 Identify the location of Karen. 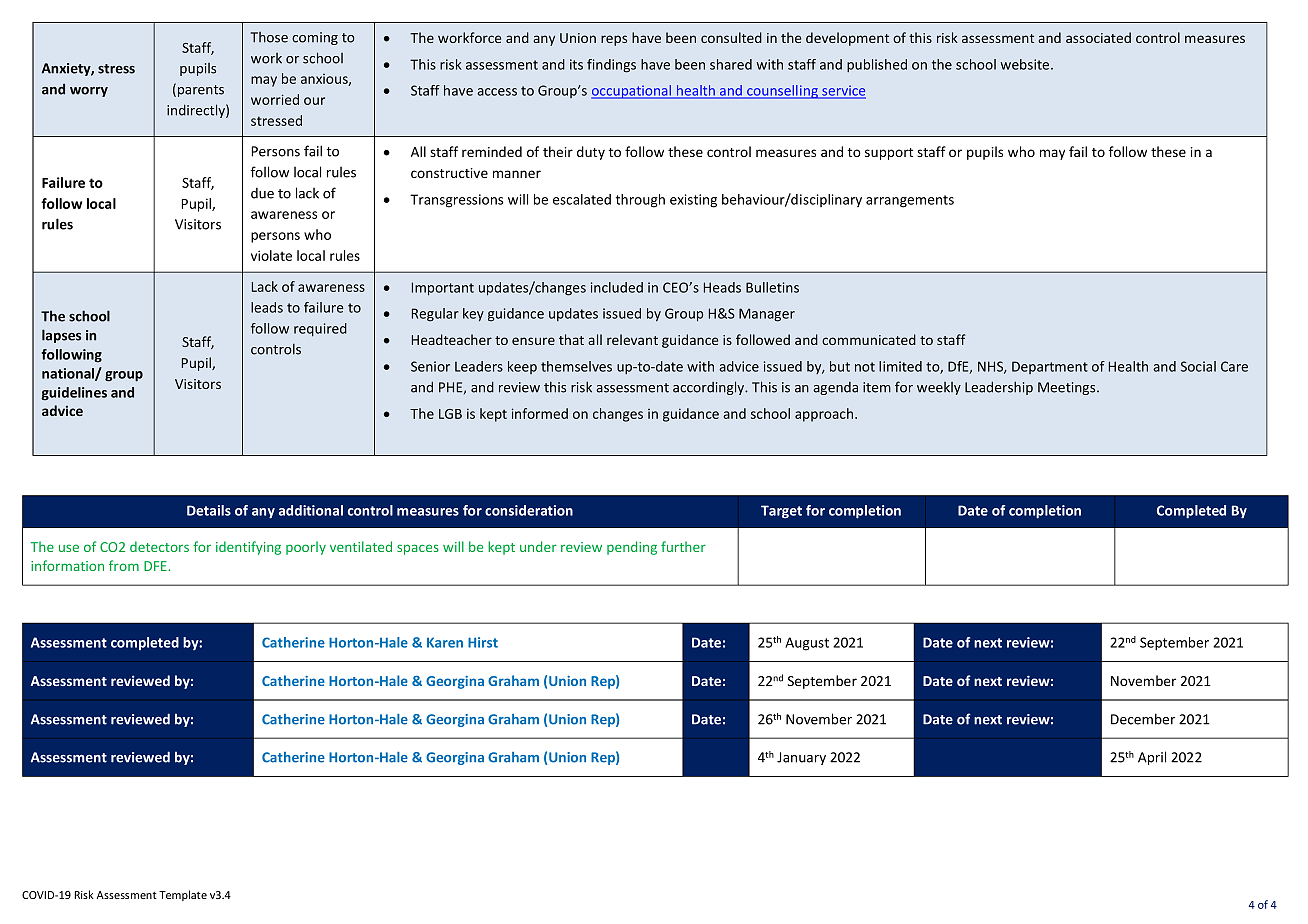
(445, 642).
